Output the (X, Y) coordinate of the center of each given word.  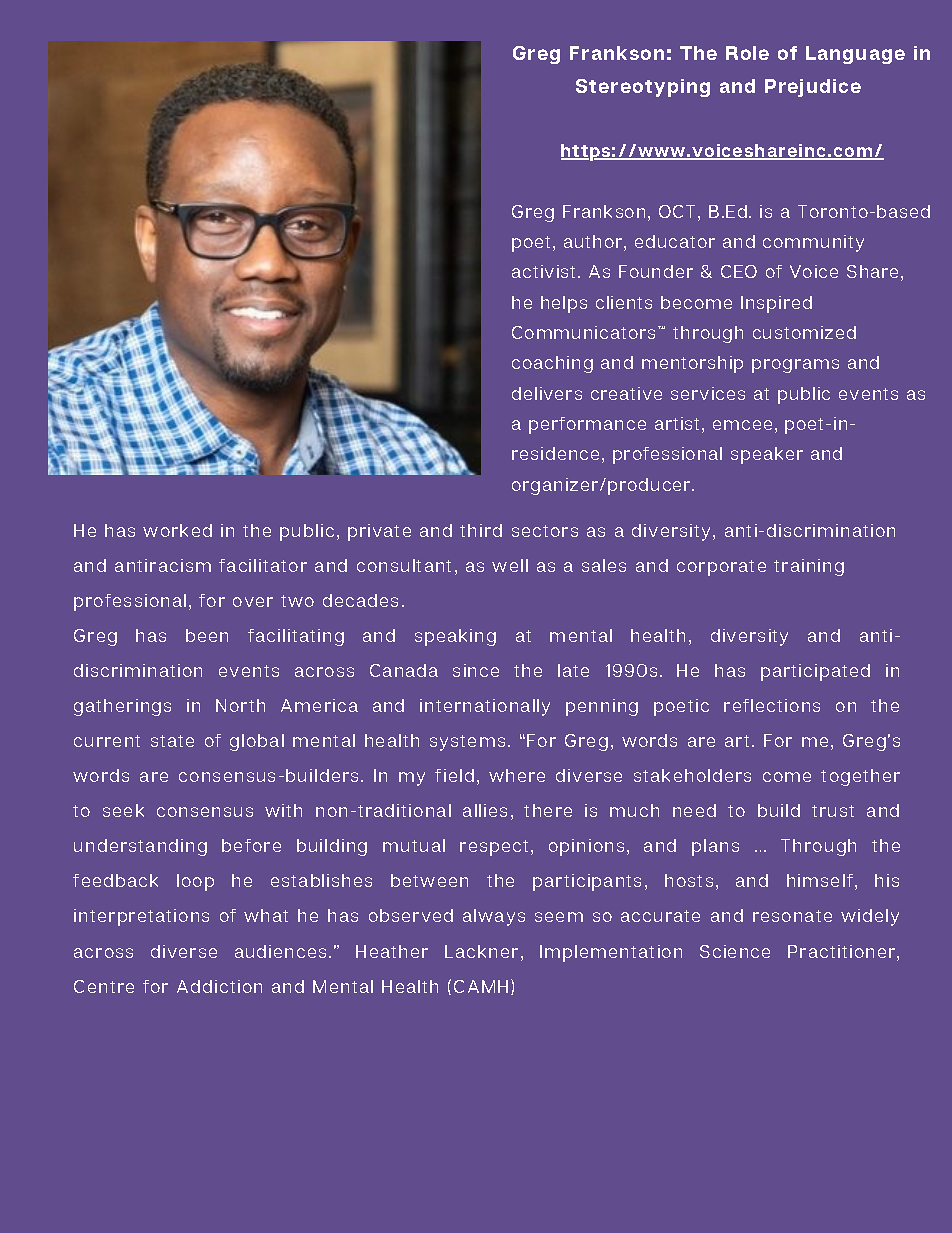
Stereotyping (643, 88)
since (476, 670)
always (494, 917)
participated (815, 672)
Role (747, 53)
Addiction (219, 986)
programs (795, 366)
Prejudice (813, 88)
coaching (552, 364)
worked (177, 530)
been (207, 635)
